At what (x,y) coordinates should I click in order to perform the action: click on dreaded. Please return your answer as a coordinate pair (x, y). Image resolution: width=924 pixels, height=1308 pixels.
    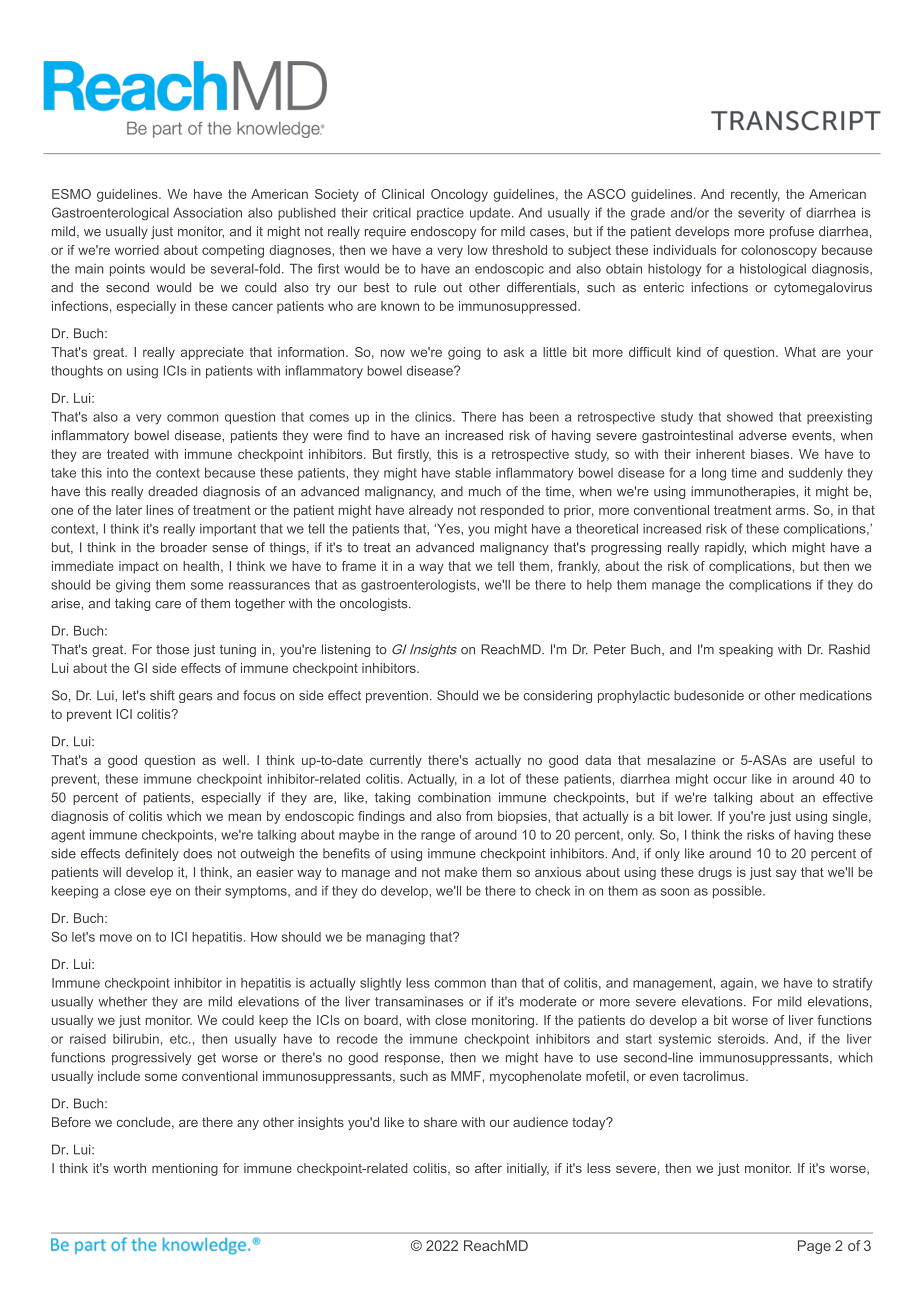
    Looking at the image, I should click on (172, 491).
